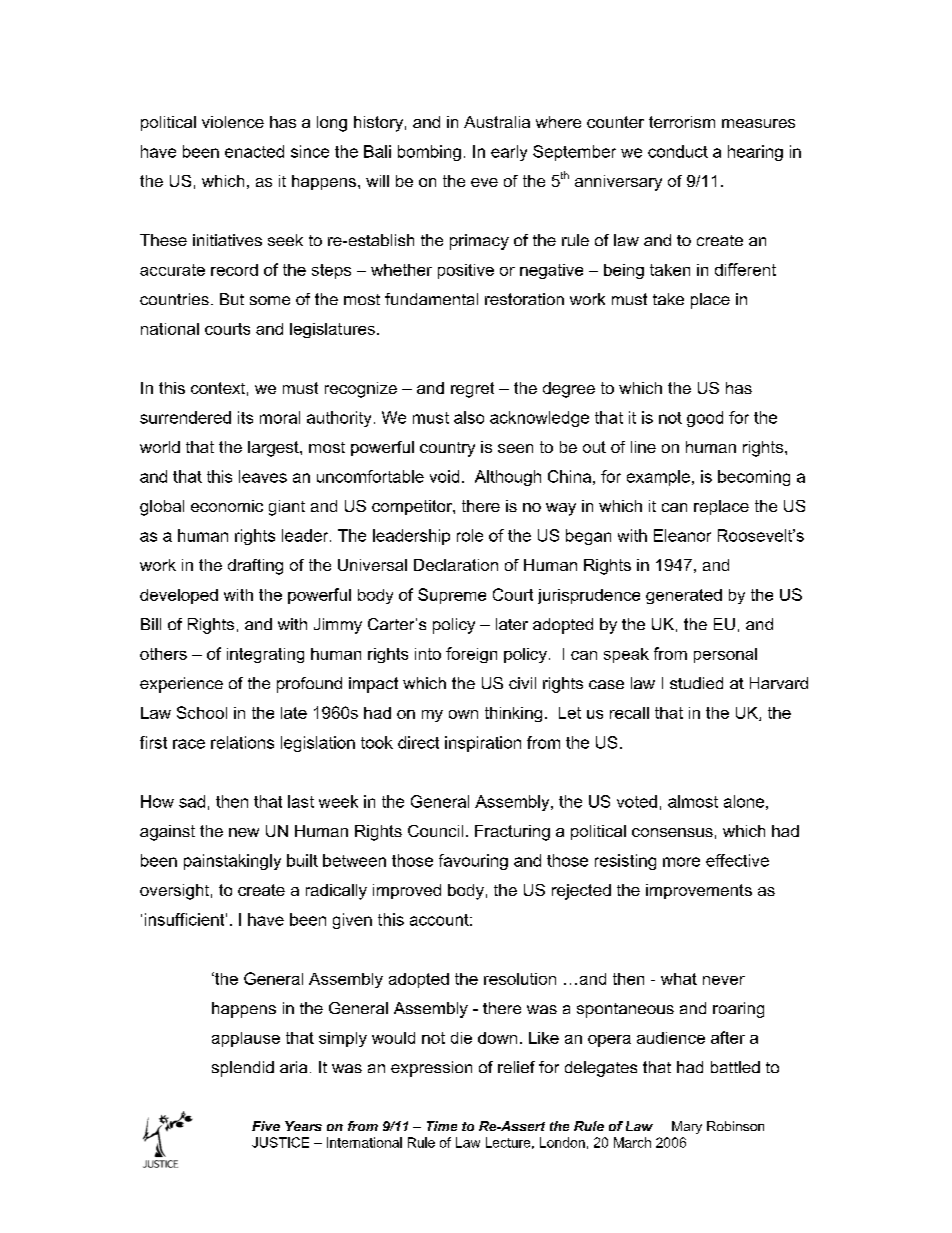 This screenshot has height=1233, width=952. I want to click on conduct, so click(678, 151).
